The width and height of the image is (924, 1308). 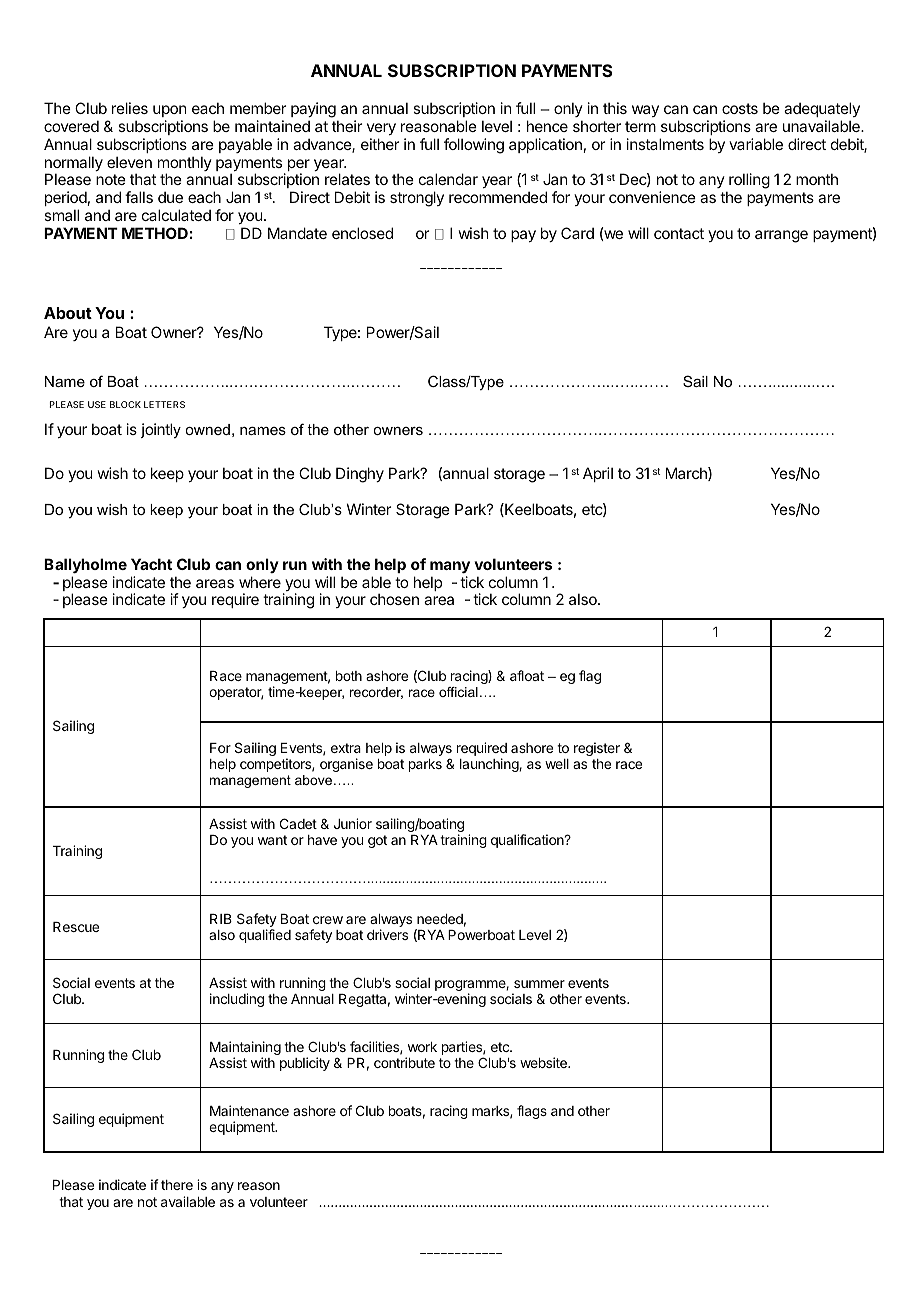 I want to click on website, so click(x=544, y=1062).
